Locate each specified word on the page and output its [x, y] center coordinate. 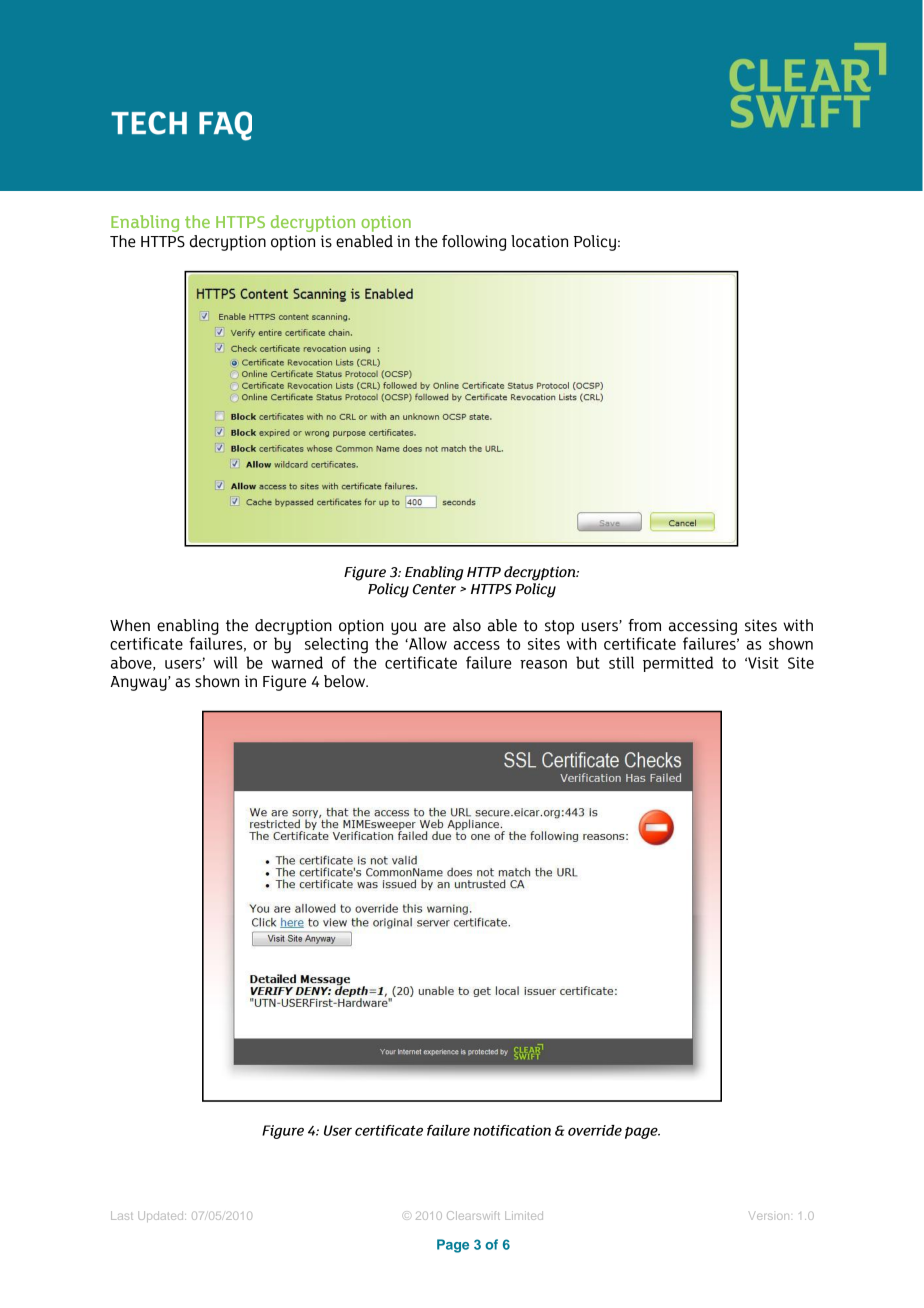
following [474, 243]
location [539, 241]
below [346, 681]
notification [512, 1130]
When [130, 625]
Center [434, 589]
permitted [678, 664]
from [644, 625]
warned [297, 662]
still [621, 662]
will [225, 662]
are [435, 627]
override [595, 1130]
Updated [162, 1216]
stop [559, 627]
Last [122, 1215]
